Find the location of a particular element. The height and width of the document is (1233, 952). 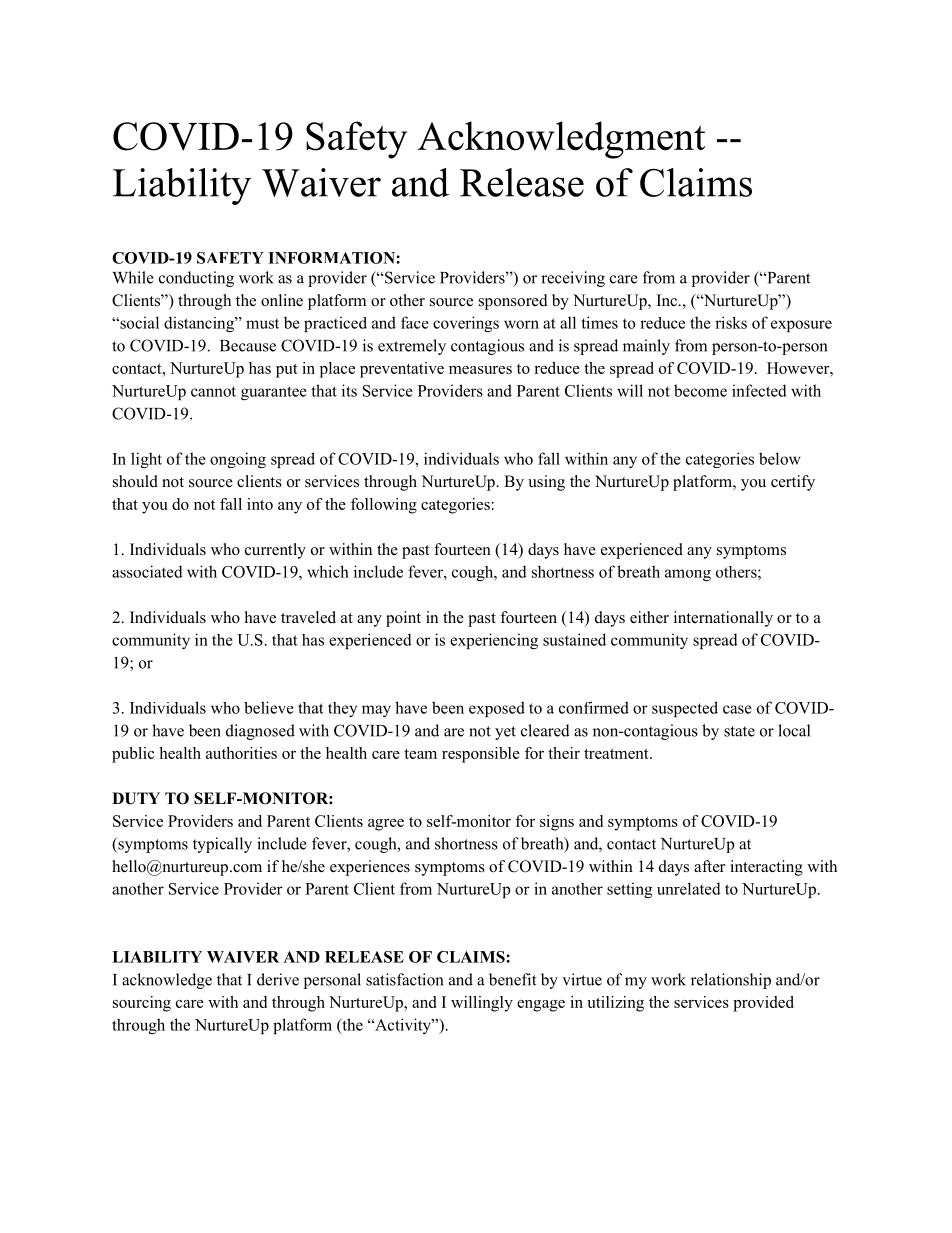

point is located at coordinates (403, 619).
